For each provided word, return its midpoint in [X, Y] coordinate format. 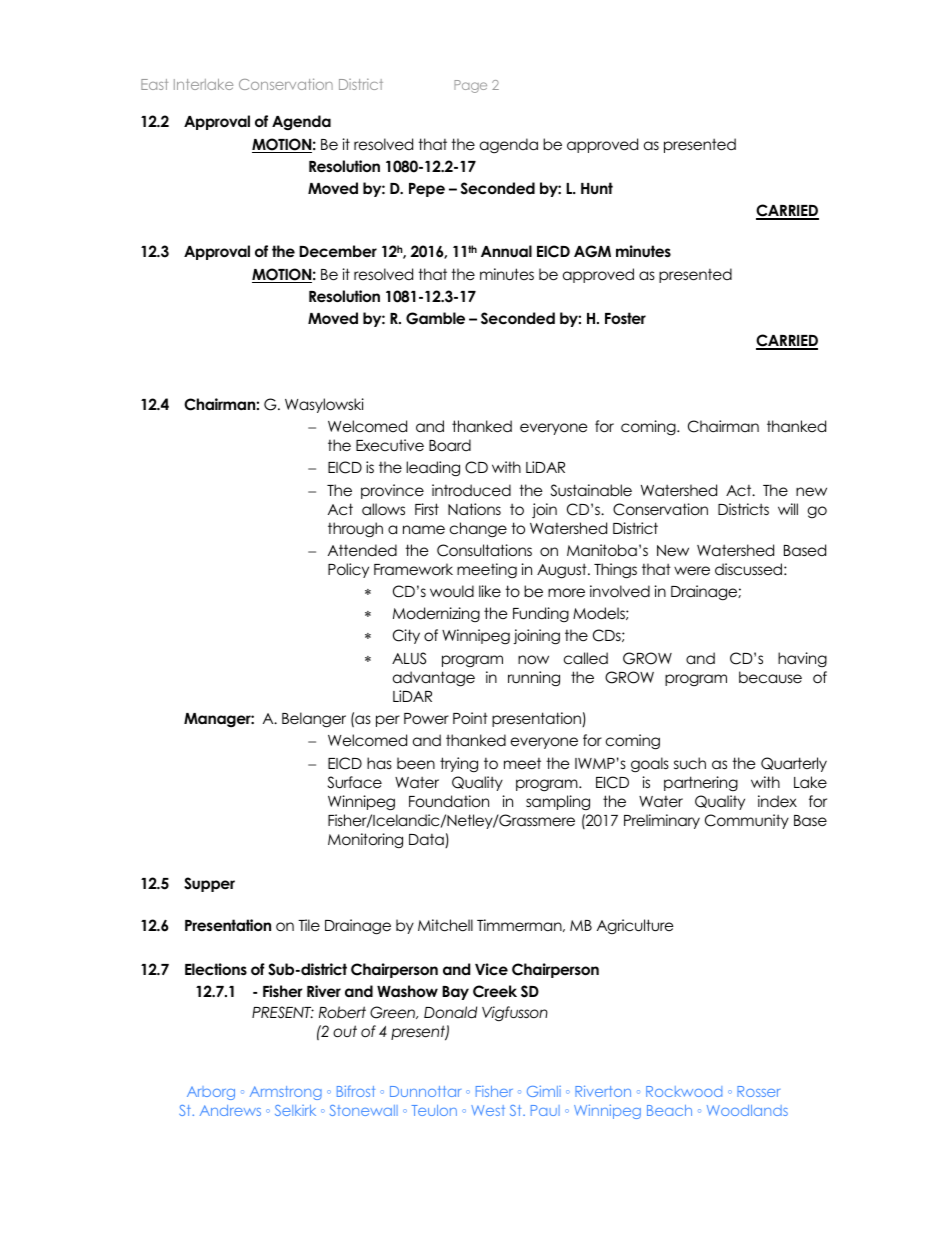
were [692, 570]
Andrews [230, 1110]
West [488, 1110]
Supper [209, 884]
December [338, 251]
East [154, 84]
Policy [348, 570]
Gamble [435, 318]
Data [427, 841]
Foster [625, 318]
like [490, 591]
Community [747, 821]
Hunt [597, 188]
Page [470, 86]
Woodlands [747, 1110]
